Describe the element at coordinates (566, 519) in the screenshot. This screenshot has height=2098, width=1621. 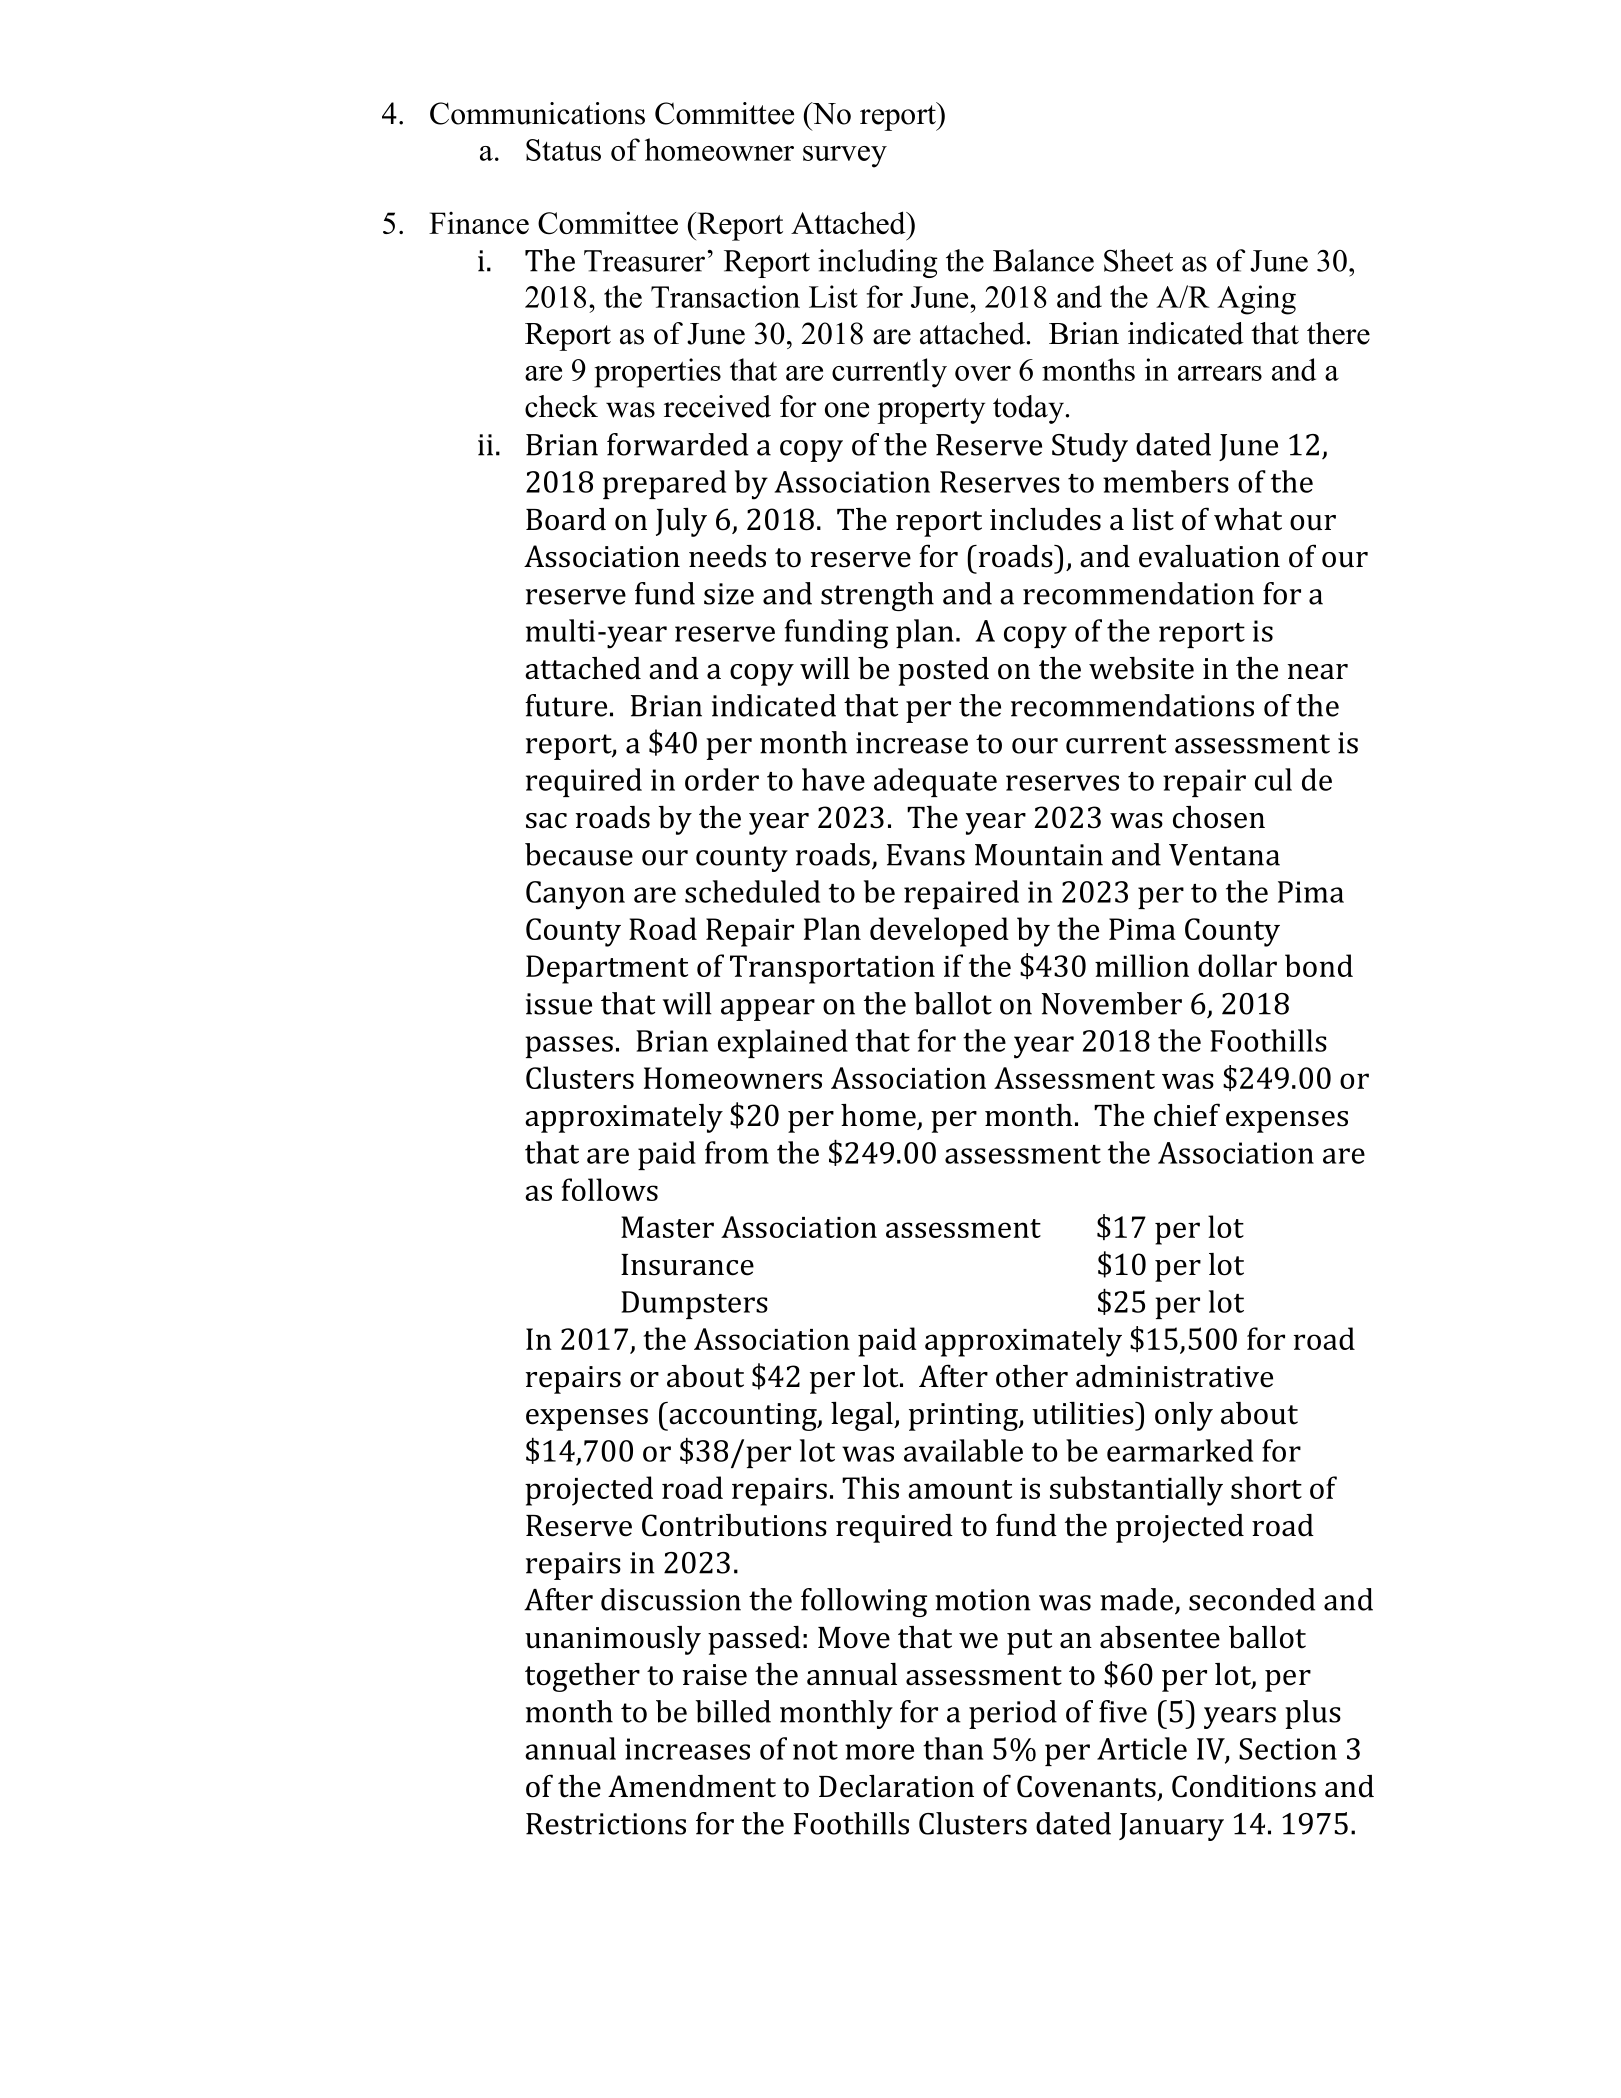
I see `Board` at that location.
